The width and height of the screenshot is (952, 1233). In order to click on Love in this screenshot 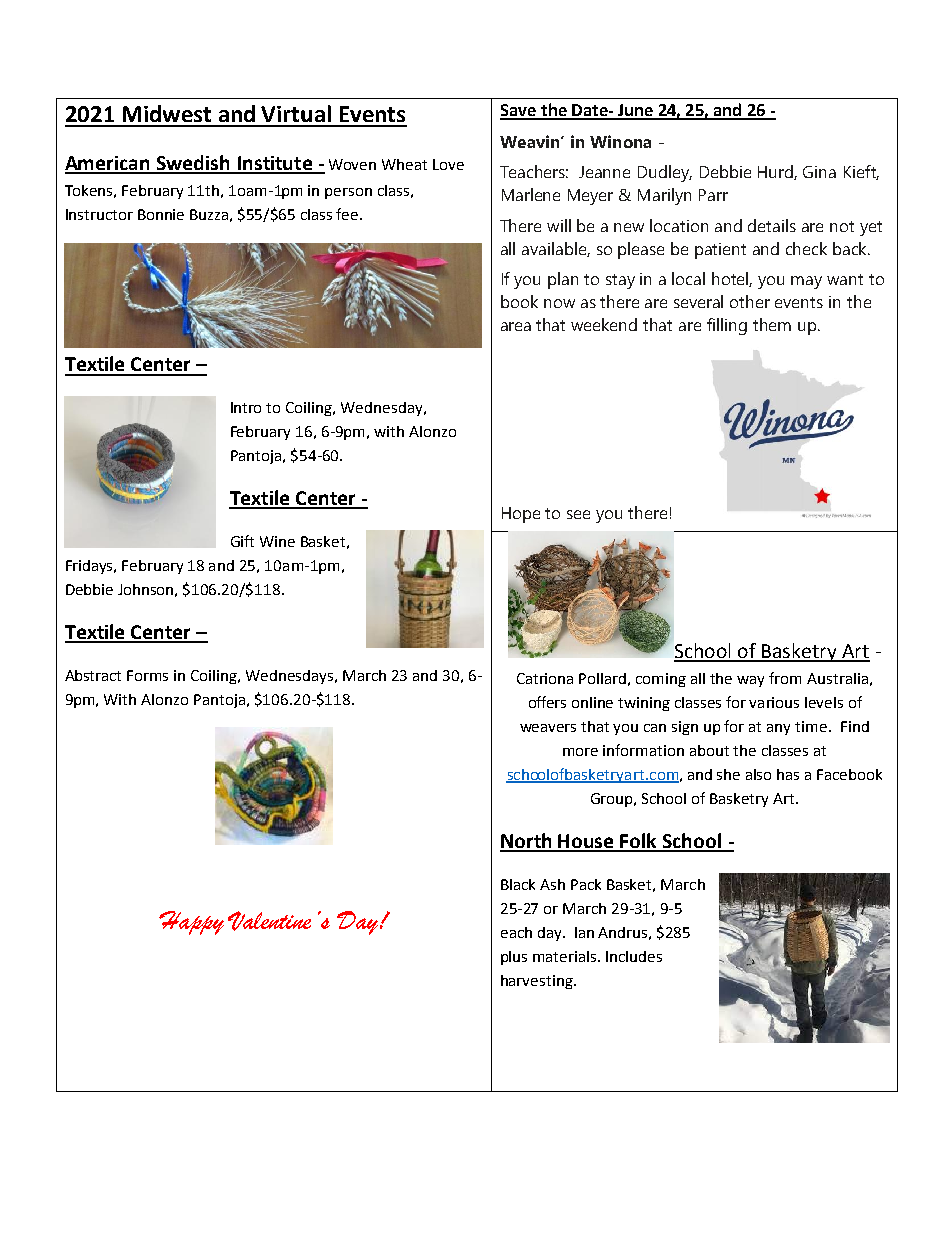, I will do `click(448, 164)`.
